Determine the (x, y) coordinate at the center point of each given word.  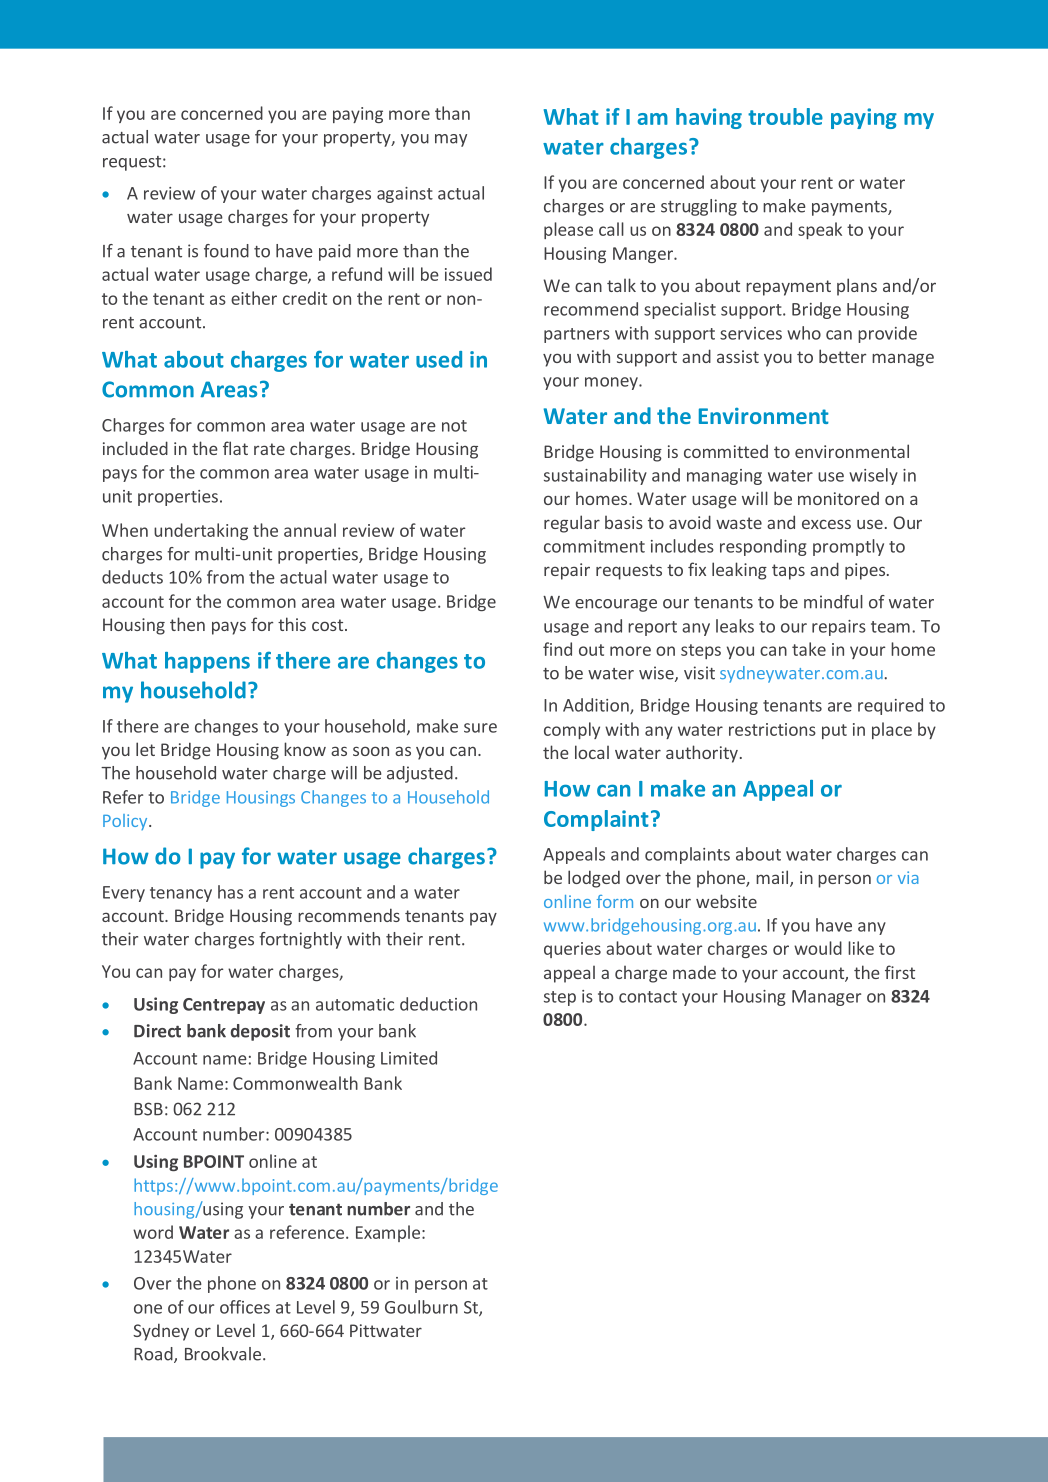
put (834, 731)
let (145, 749)
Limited (409, 1058)
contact (648, 997)
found (226, 251)
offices (245, 1307)
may (451, 140)
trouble (785, 116)
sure (480, 728)
